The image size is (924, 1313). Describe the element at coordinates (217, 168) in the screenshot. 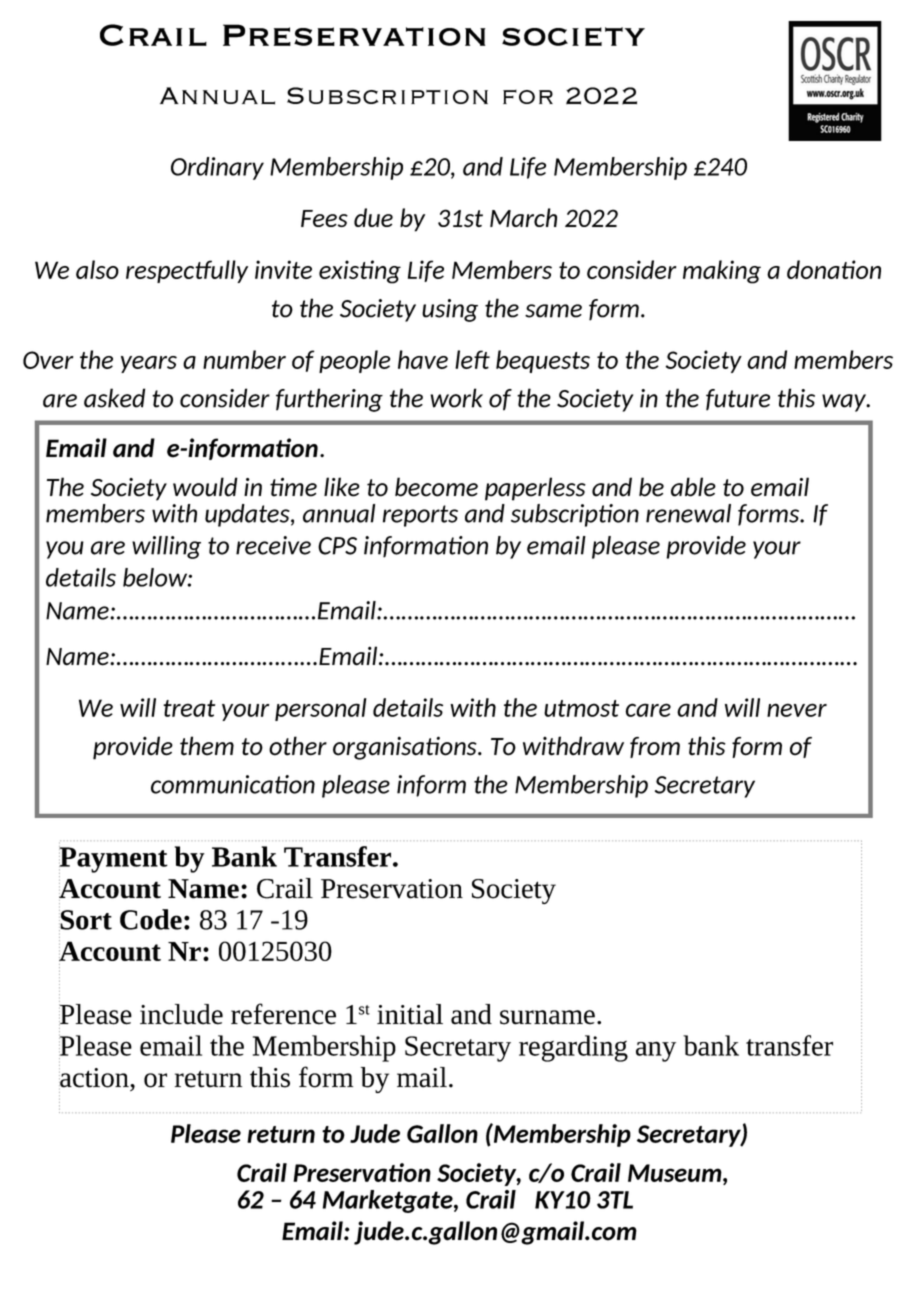

I see `Ordinary` at that location.
